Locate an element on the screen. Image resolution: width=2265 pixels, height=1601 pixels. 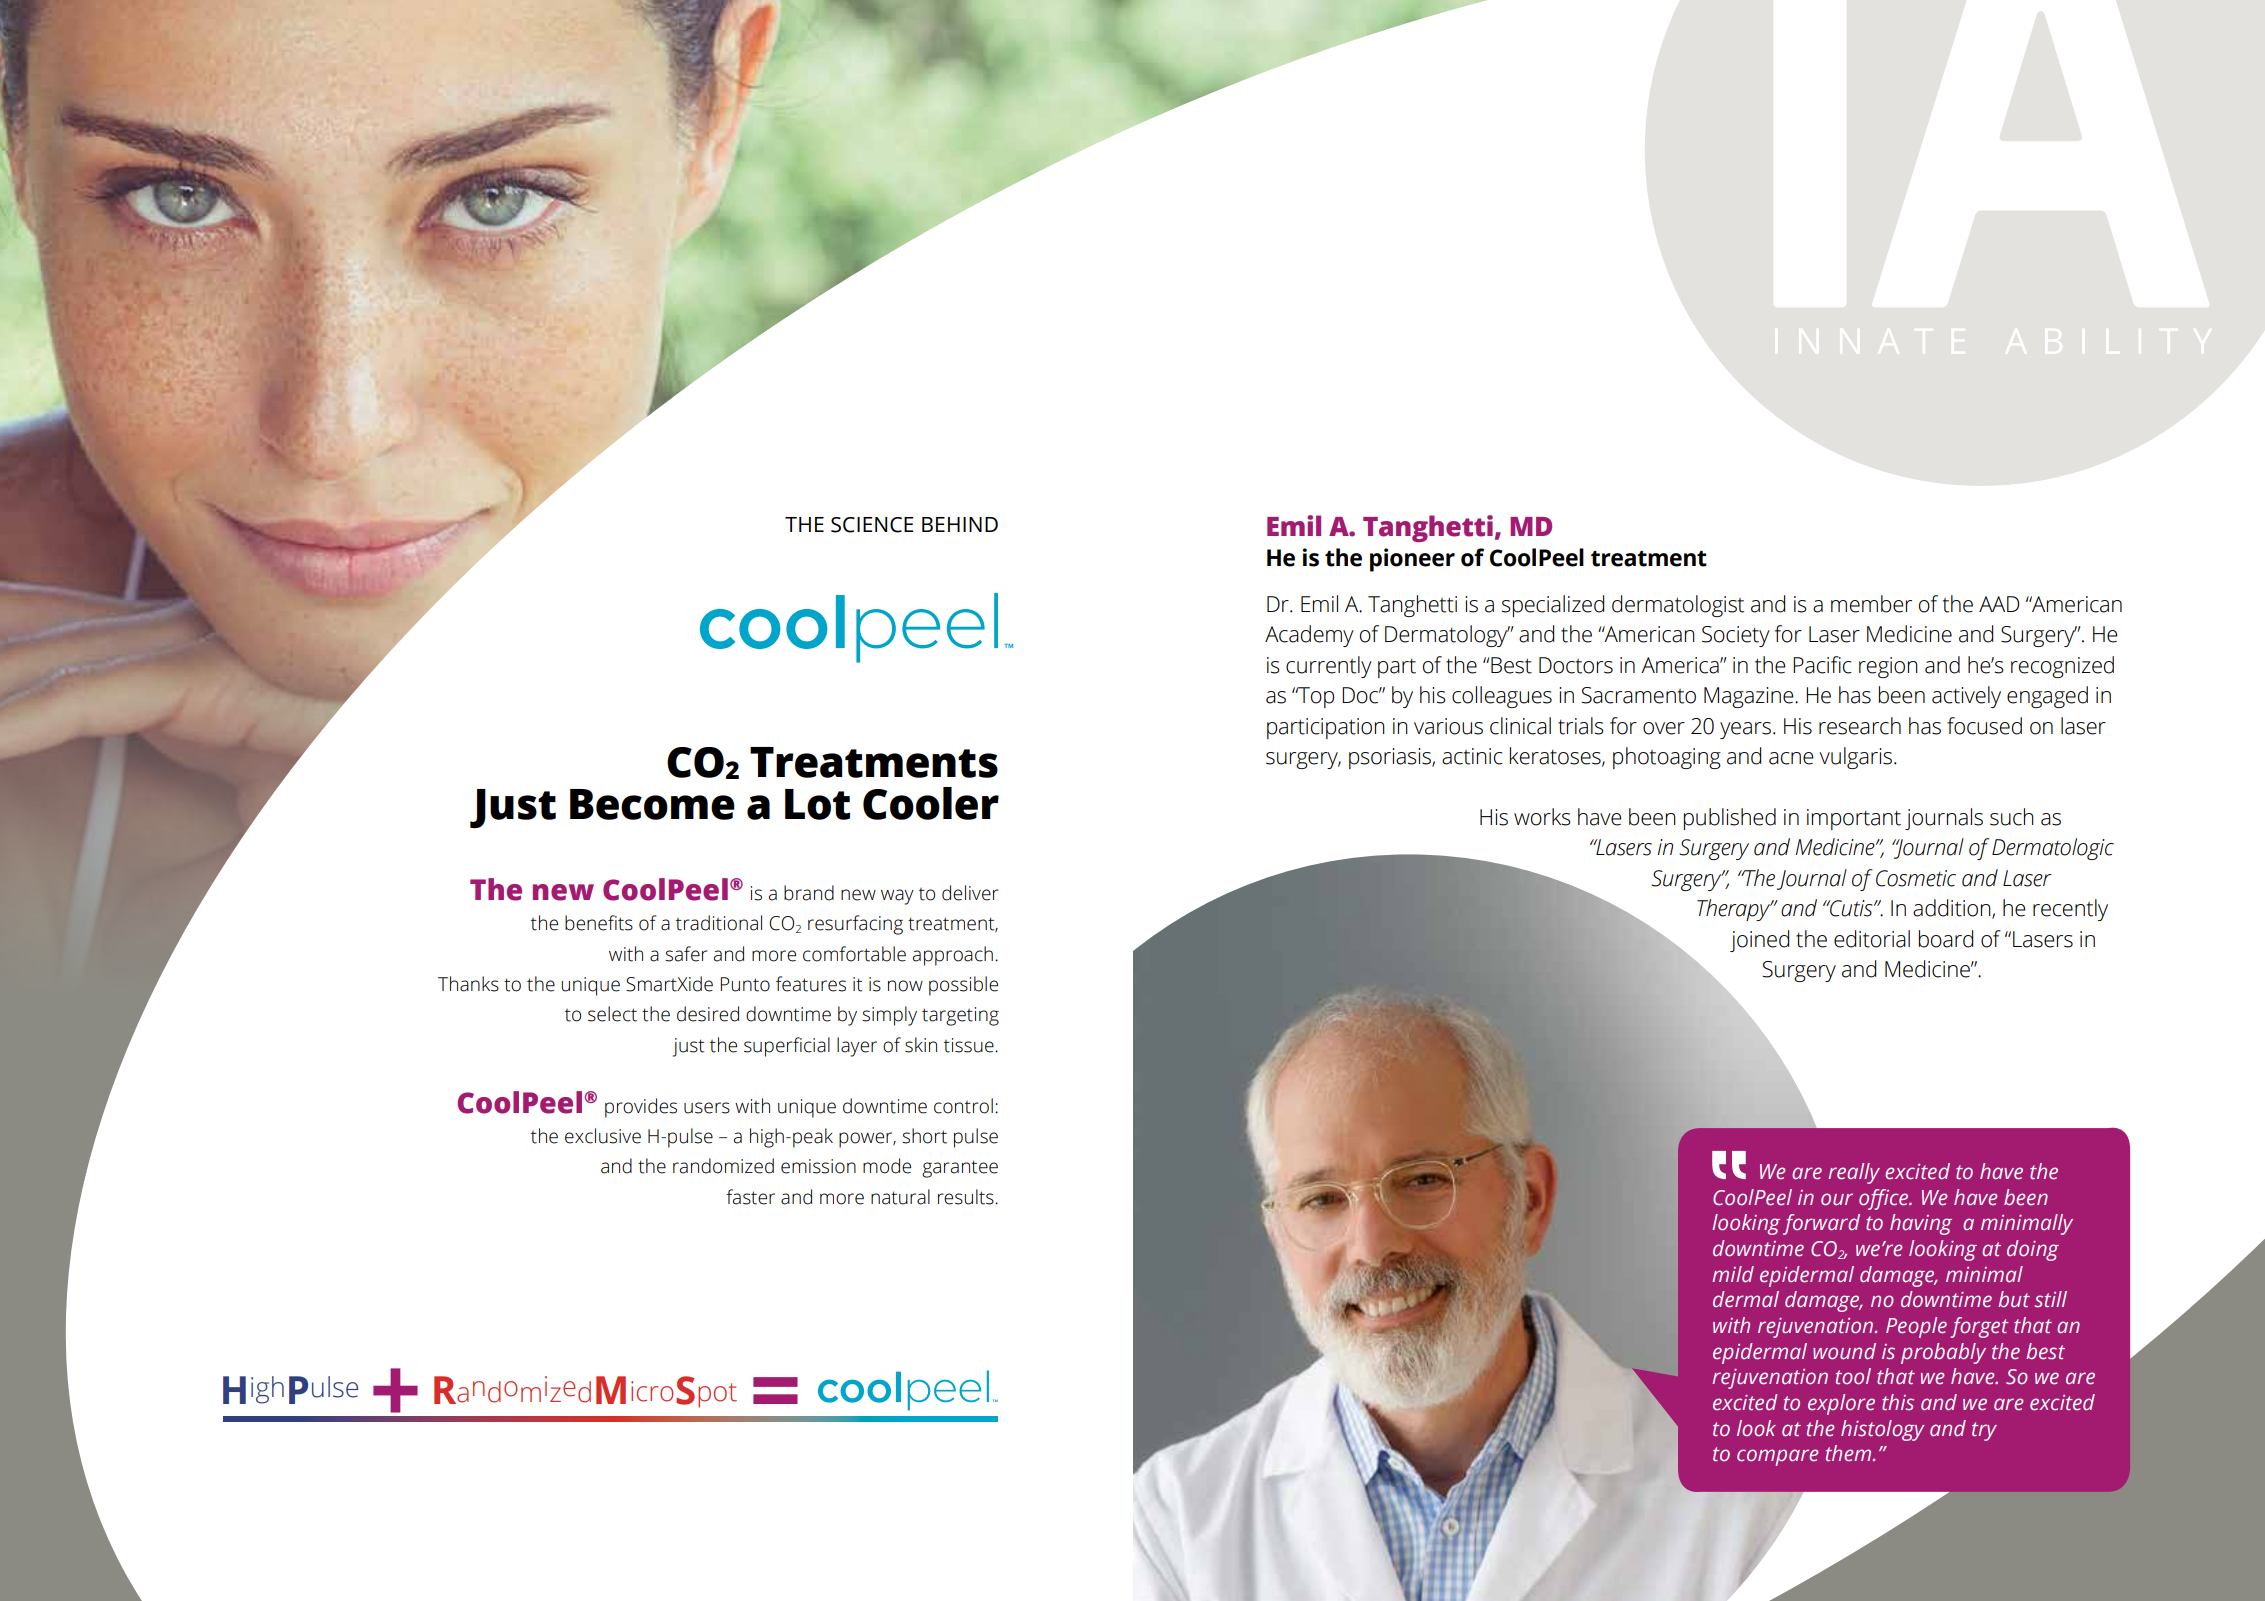
histology is located at coordinates (1883, 1430).
